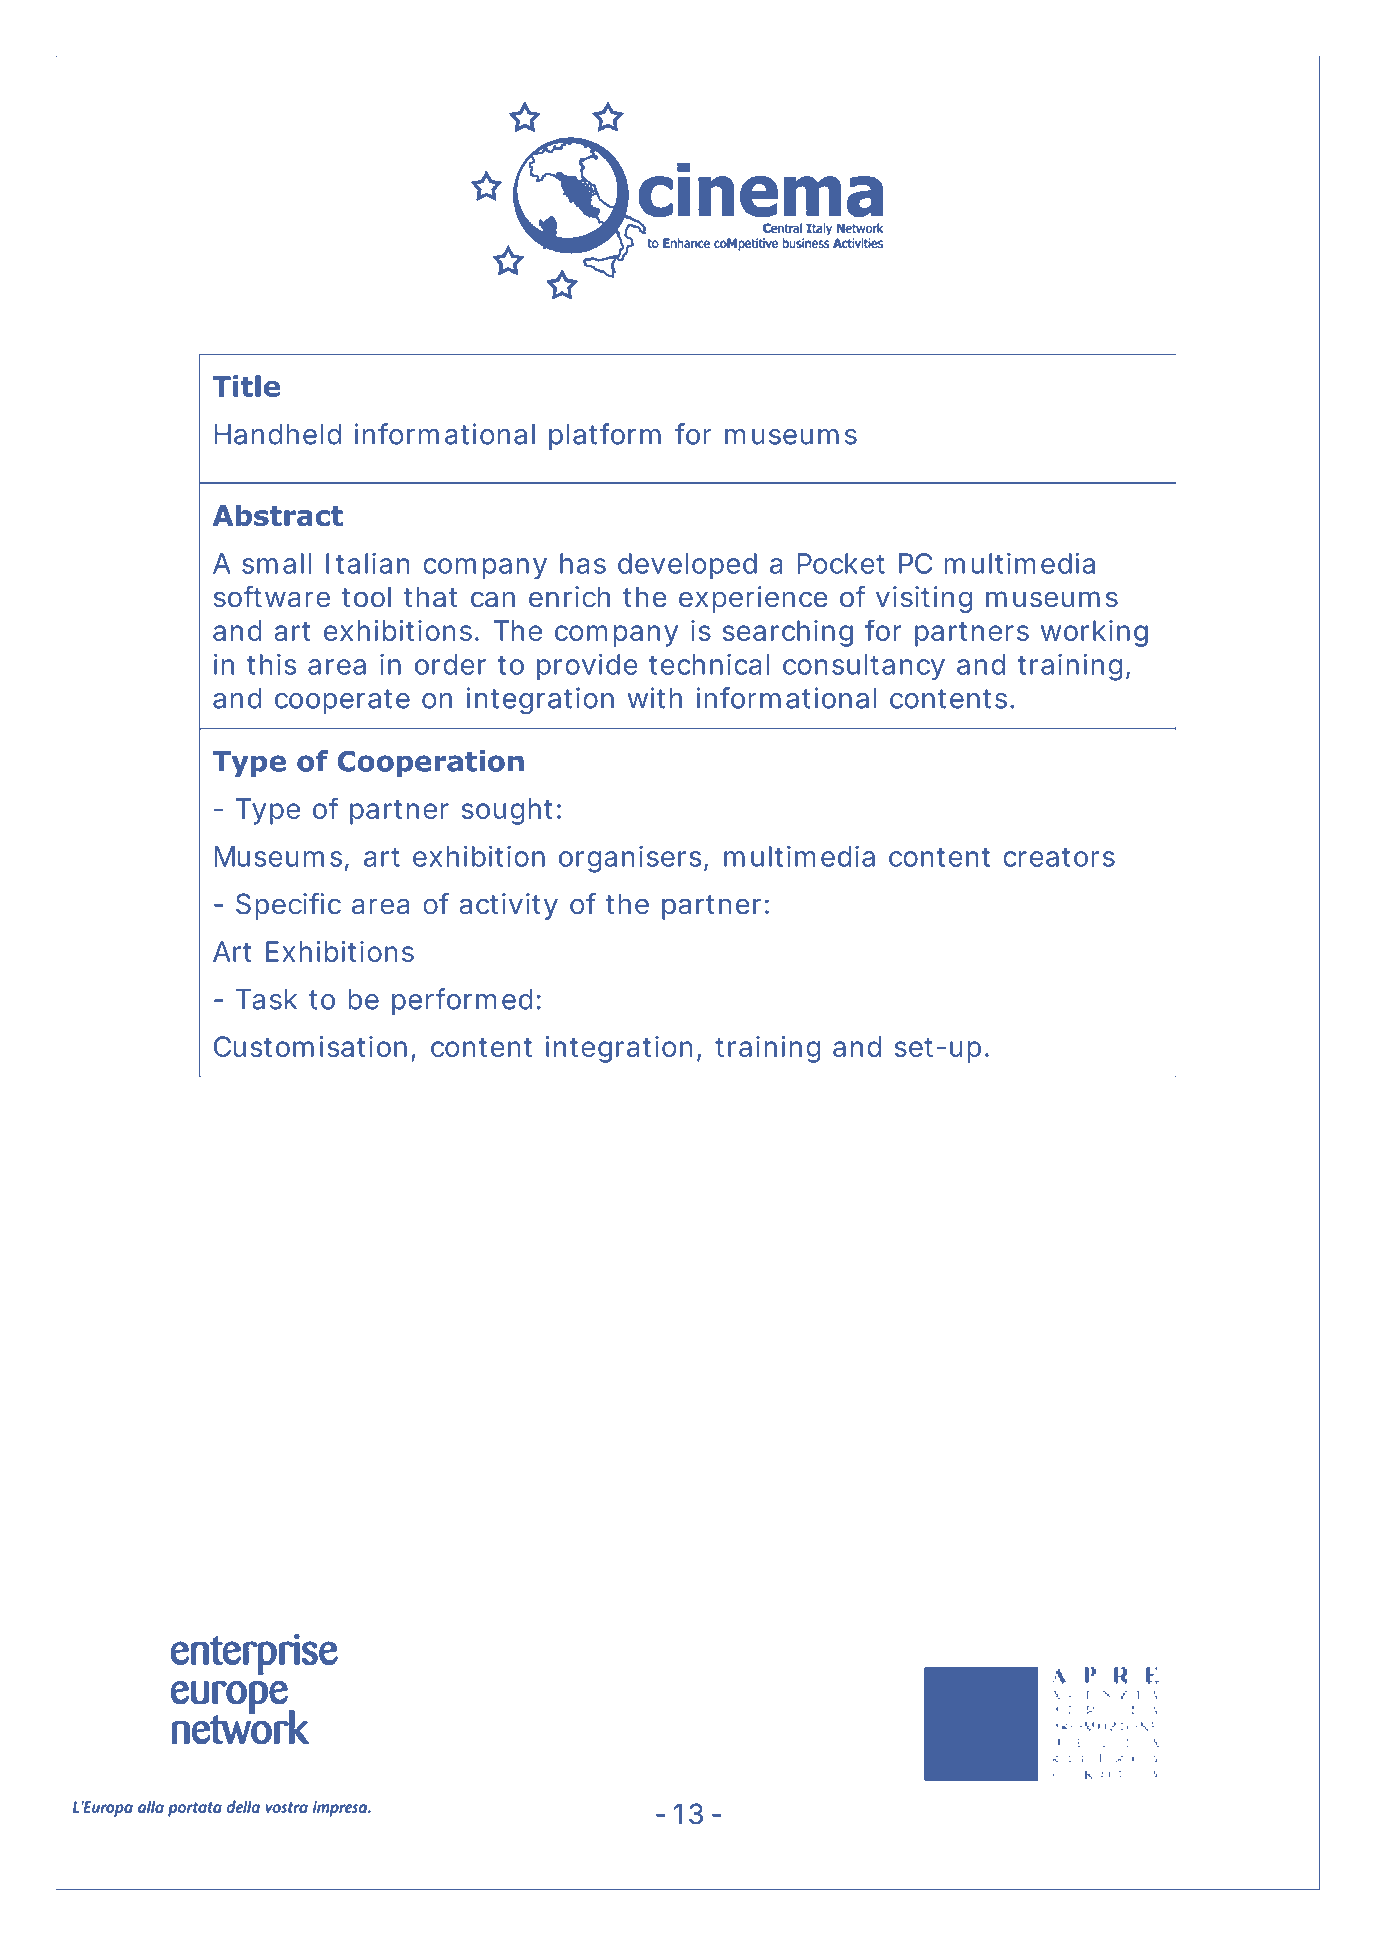  I want to click on with, so click(654, 698).
